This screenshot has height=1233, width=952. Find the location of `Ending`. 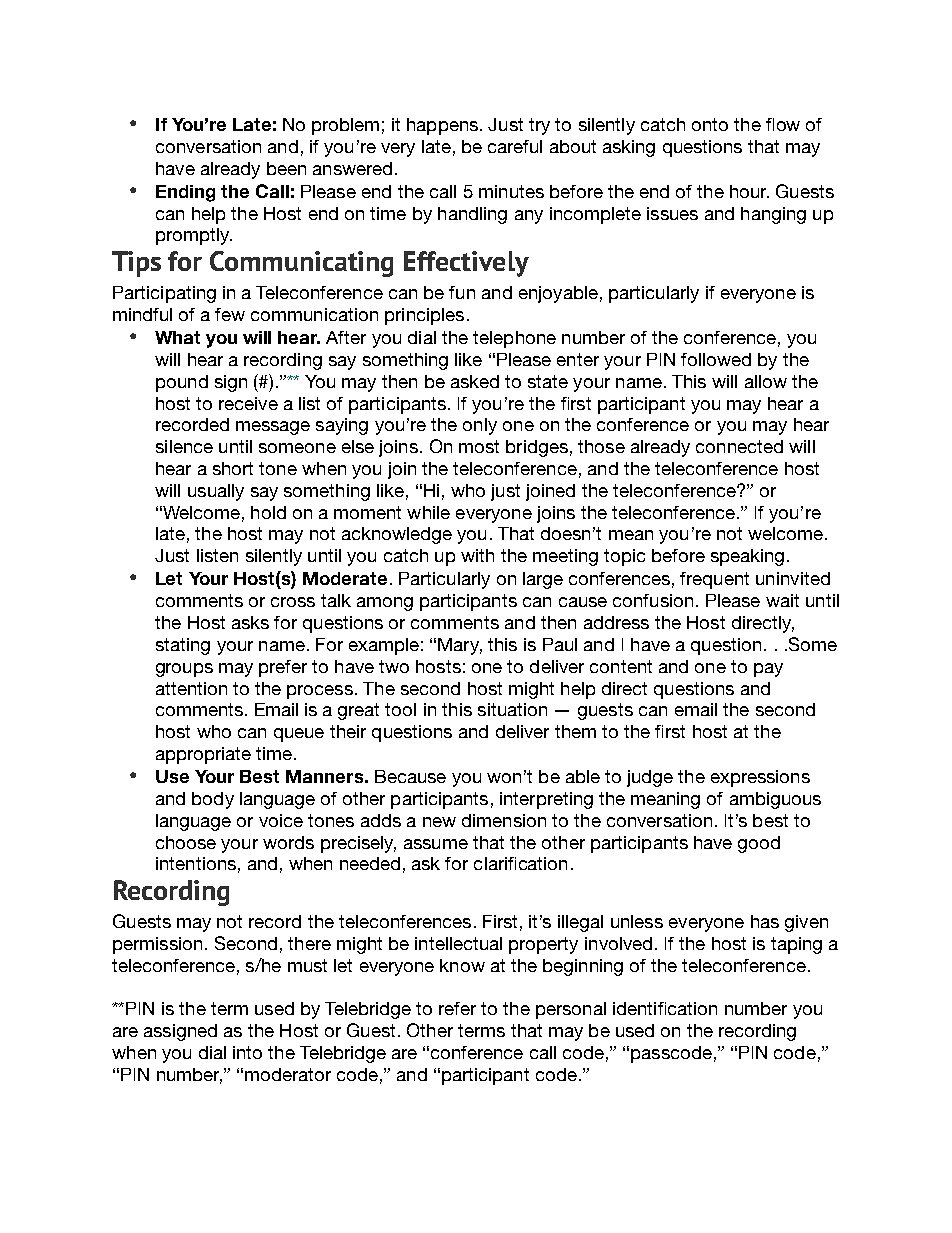

Ending is located at coordinates (185, 193).
